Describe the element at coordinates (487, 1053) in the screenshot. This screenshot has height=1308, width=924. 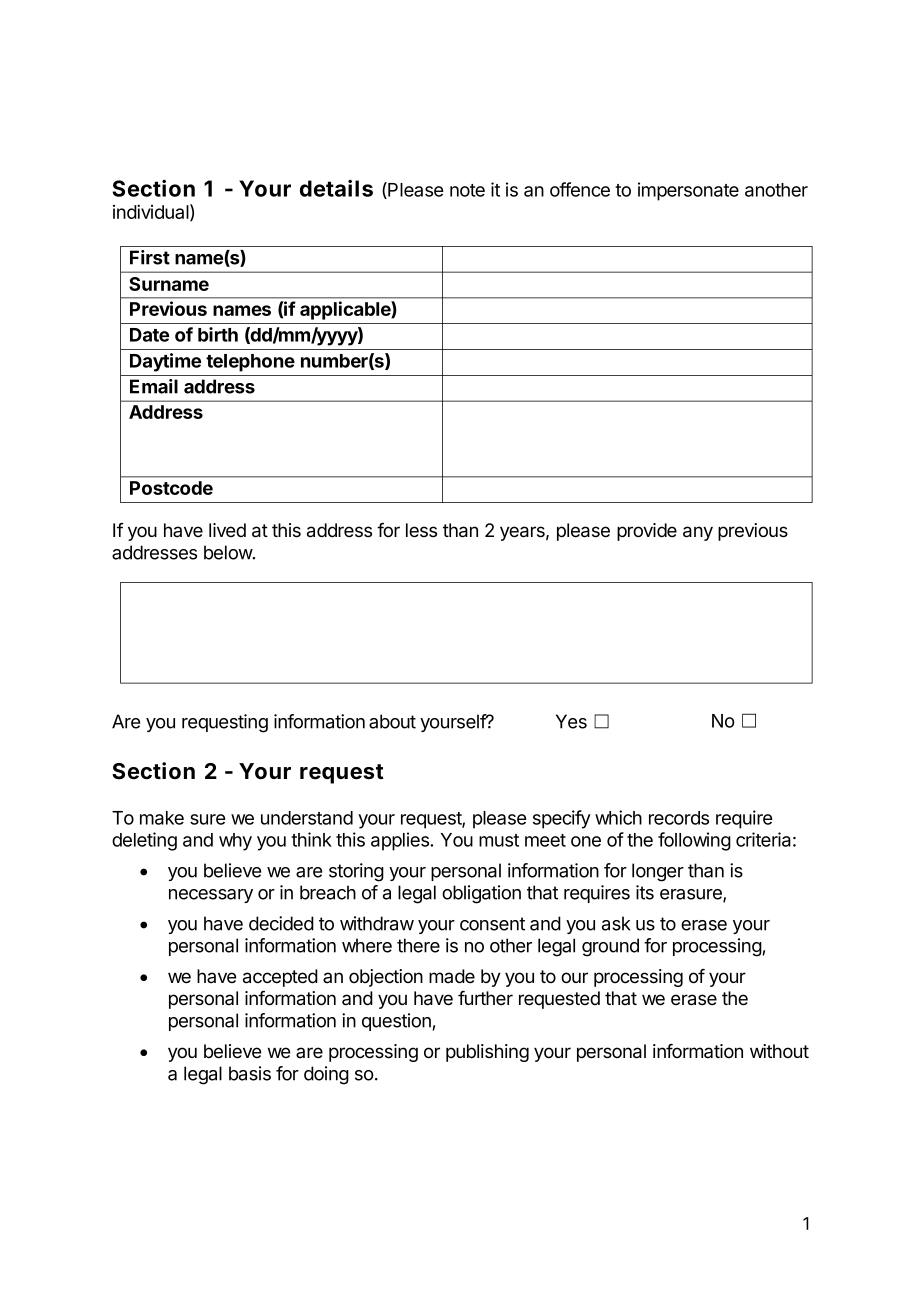
I see `publishing` at that location.
